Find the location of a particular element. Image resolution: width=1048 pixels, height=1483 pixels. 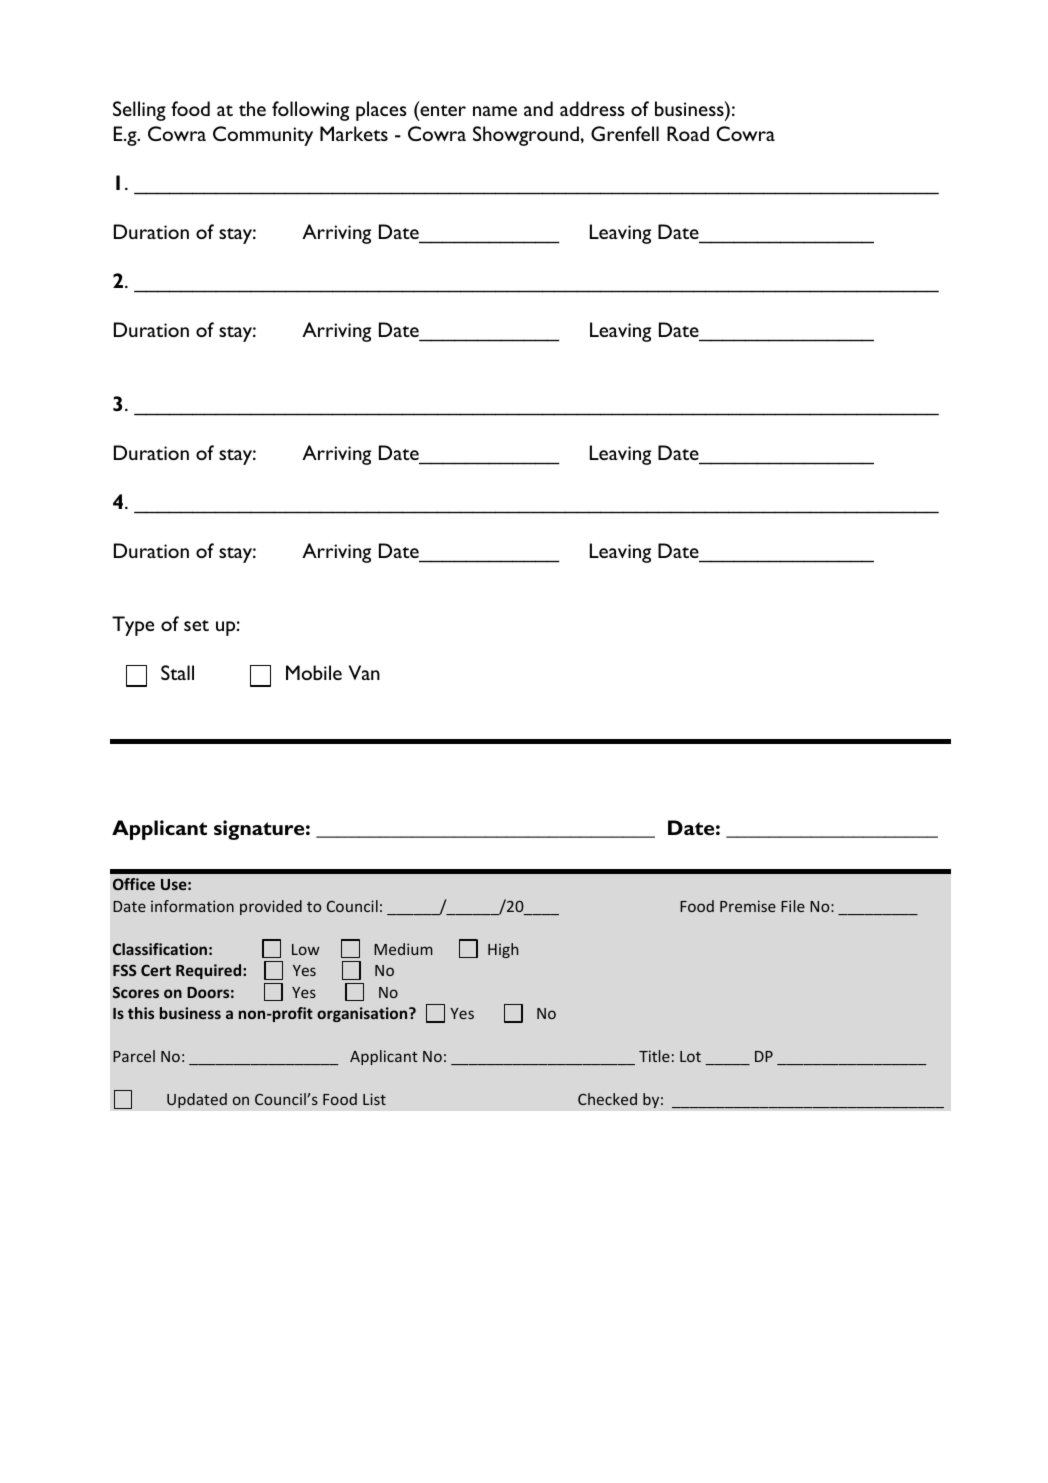

Premise is located at coordinates (748, 906).
